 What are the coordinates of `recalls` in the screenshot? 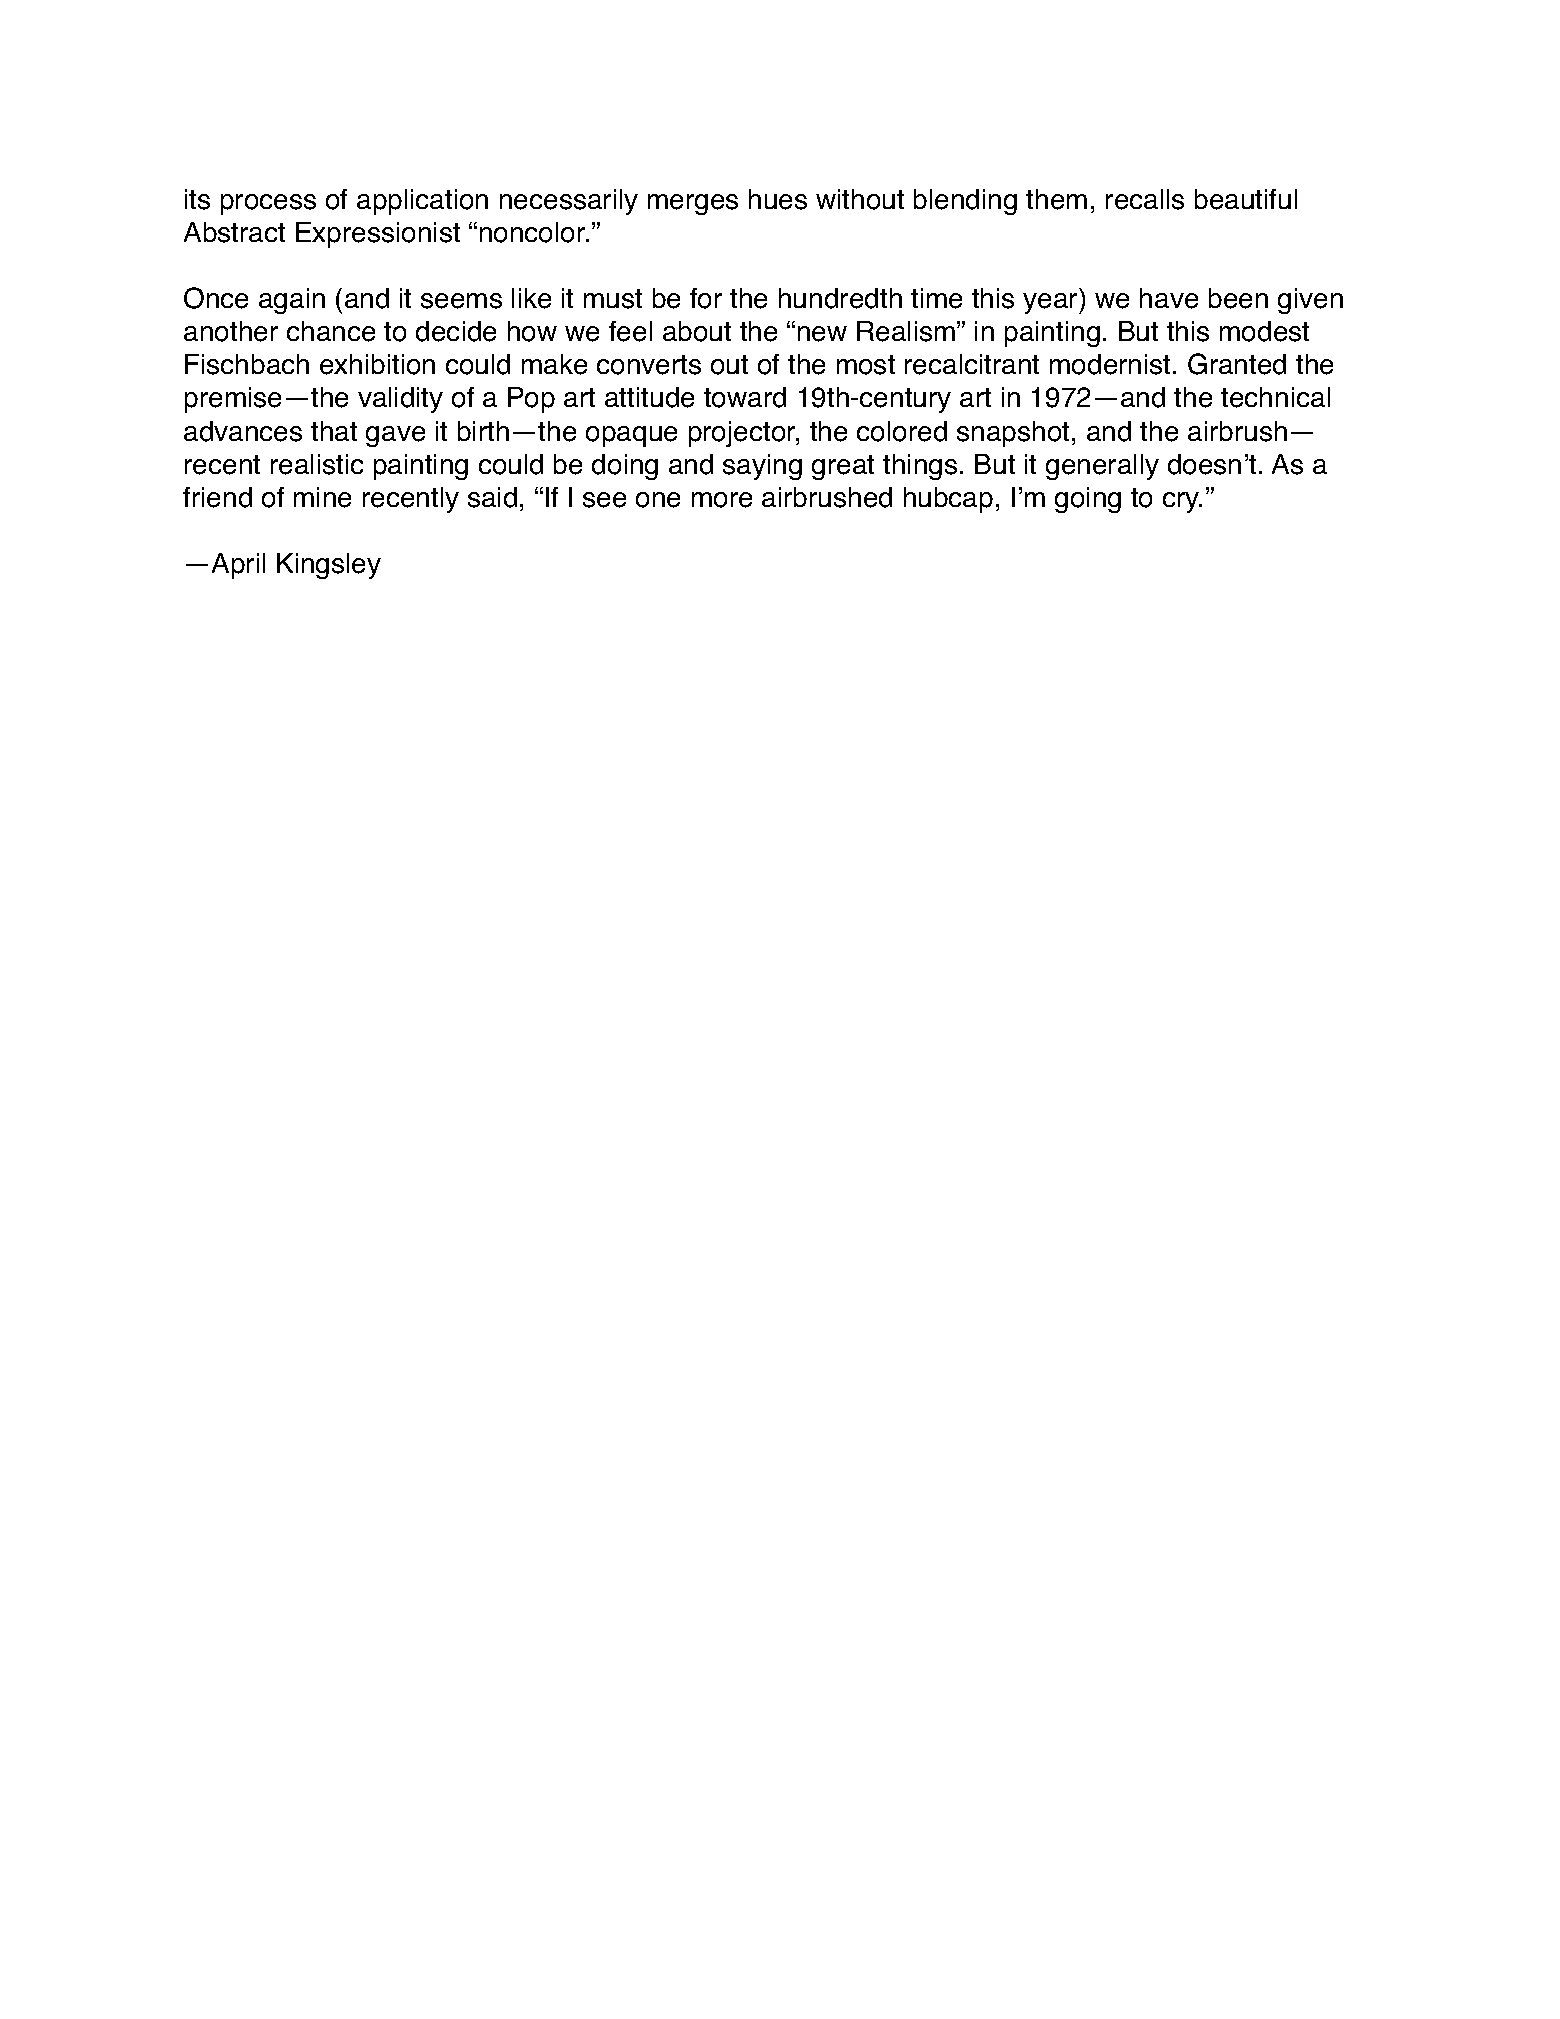 It's located at (1145, 199).
